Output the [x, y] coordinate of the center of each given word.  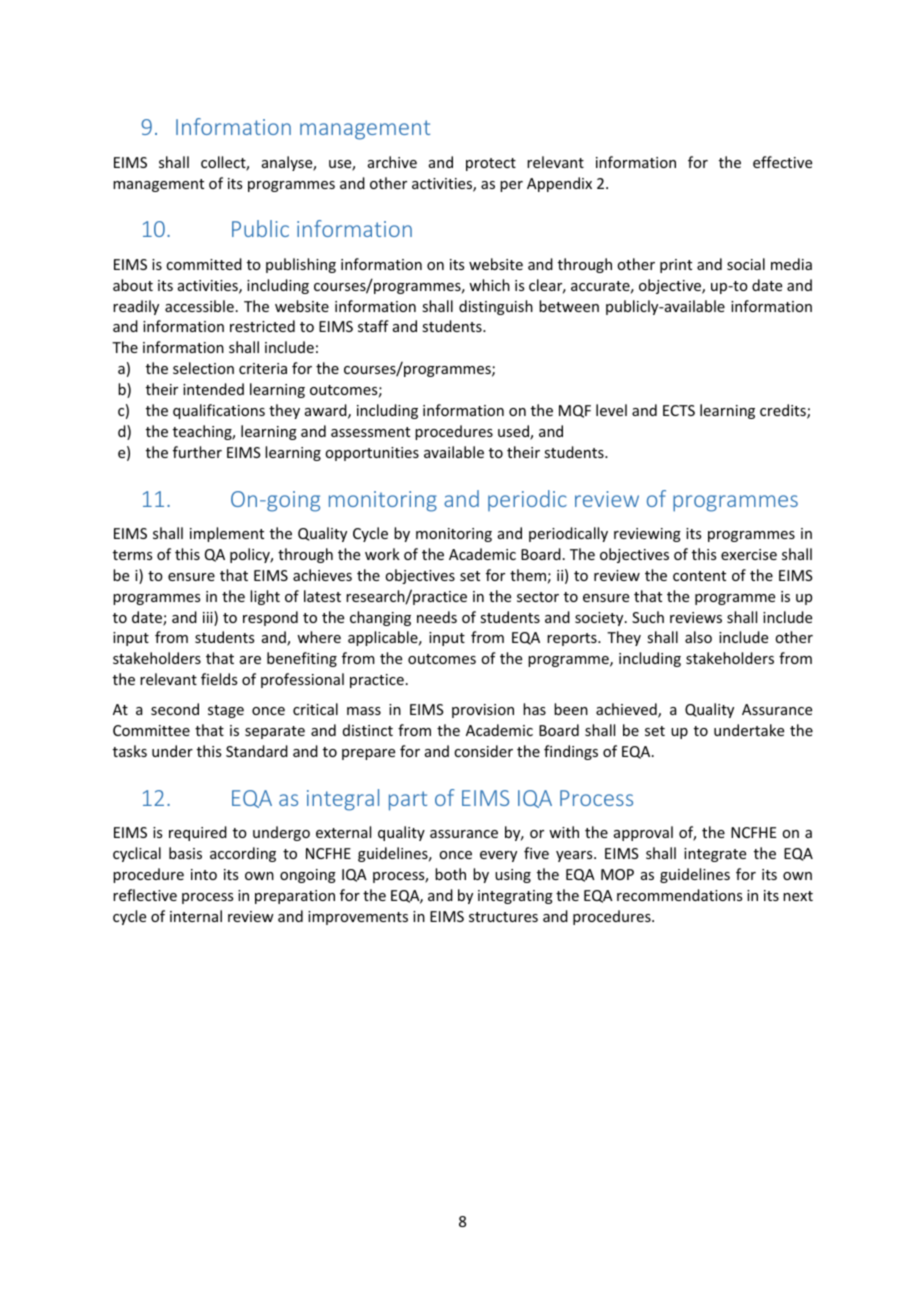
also [698, 637]
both [450, 874]
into [204, 874]
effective [782, 162]
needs [437, 617]
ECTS [679, 410]
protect [491, 164]
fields [219, 679]
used [514, 432]
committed [204, 264]
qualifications [219, 411]
